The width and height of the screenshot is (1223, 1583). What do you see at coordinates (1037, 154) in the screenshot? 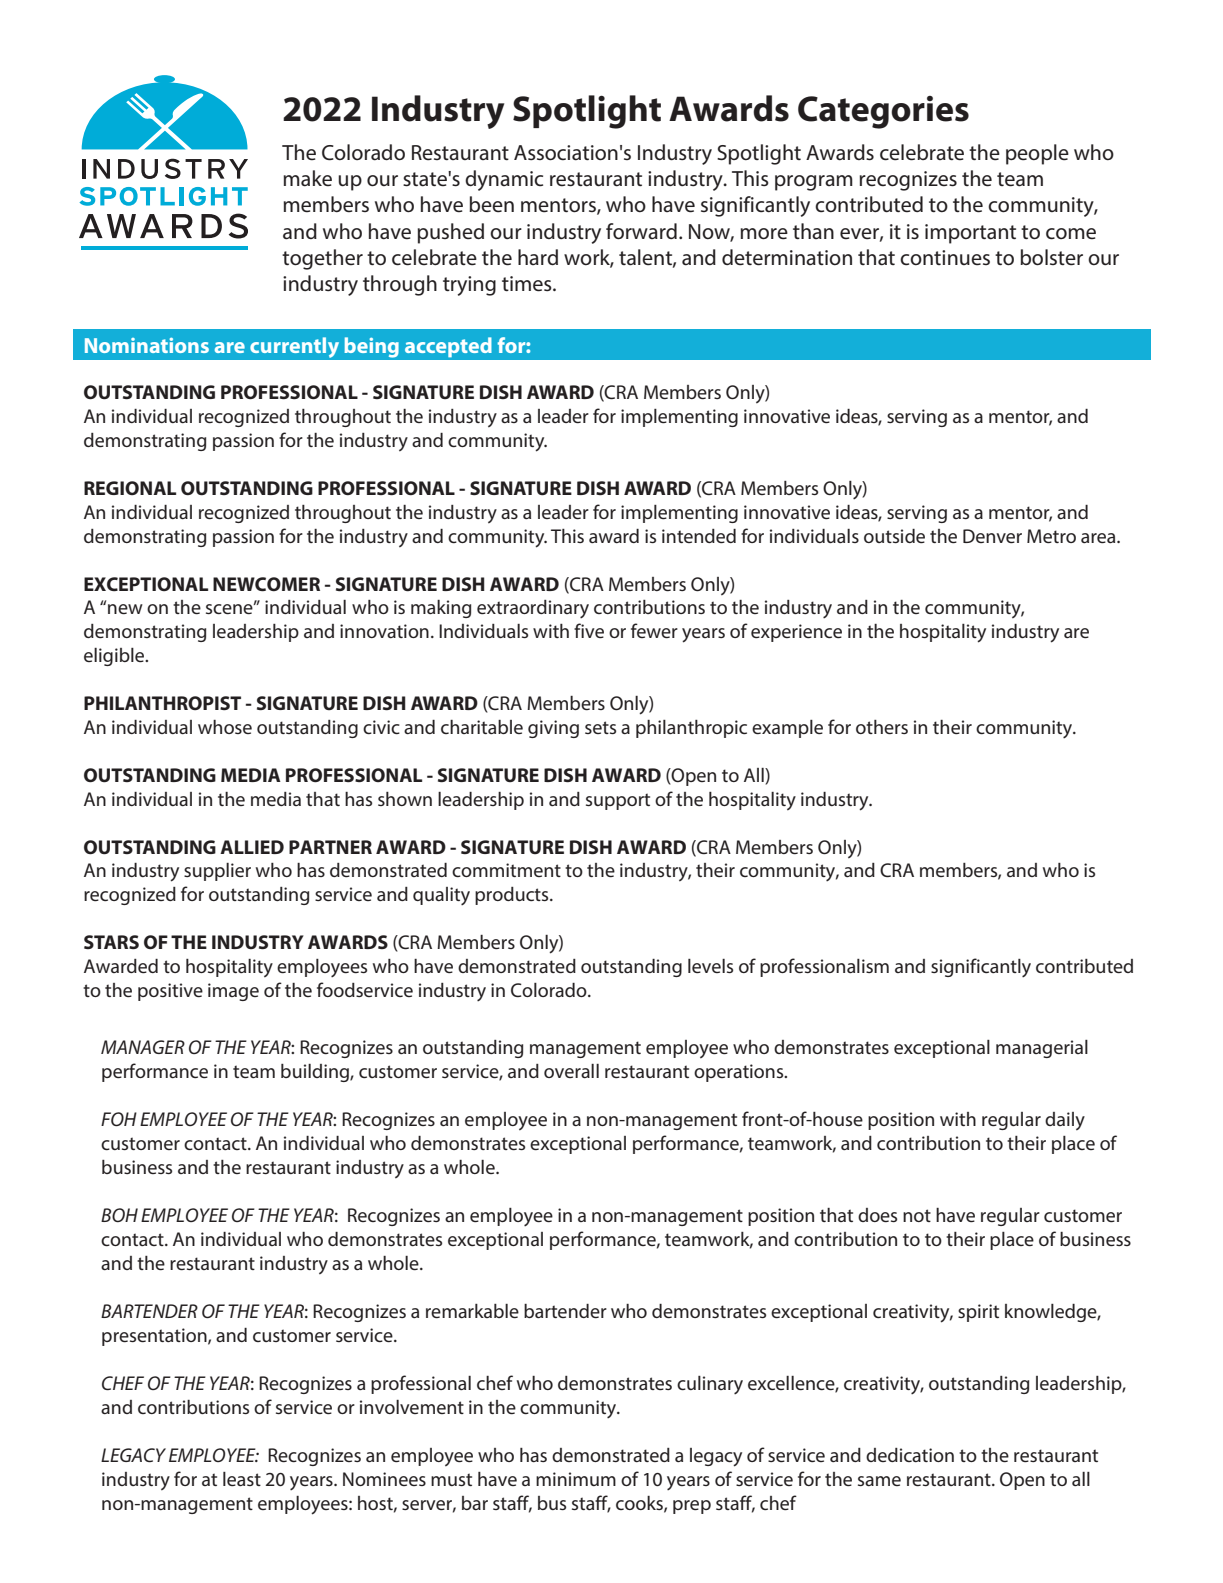
I see `people` at bounding box center [1037, 154].
